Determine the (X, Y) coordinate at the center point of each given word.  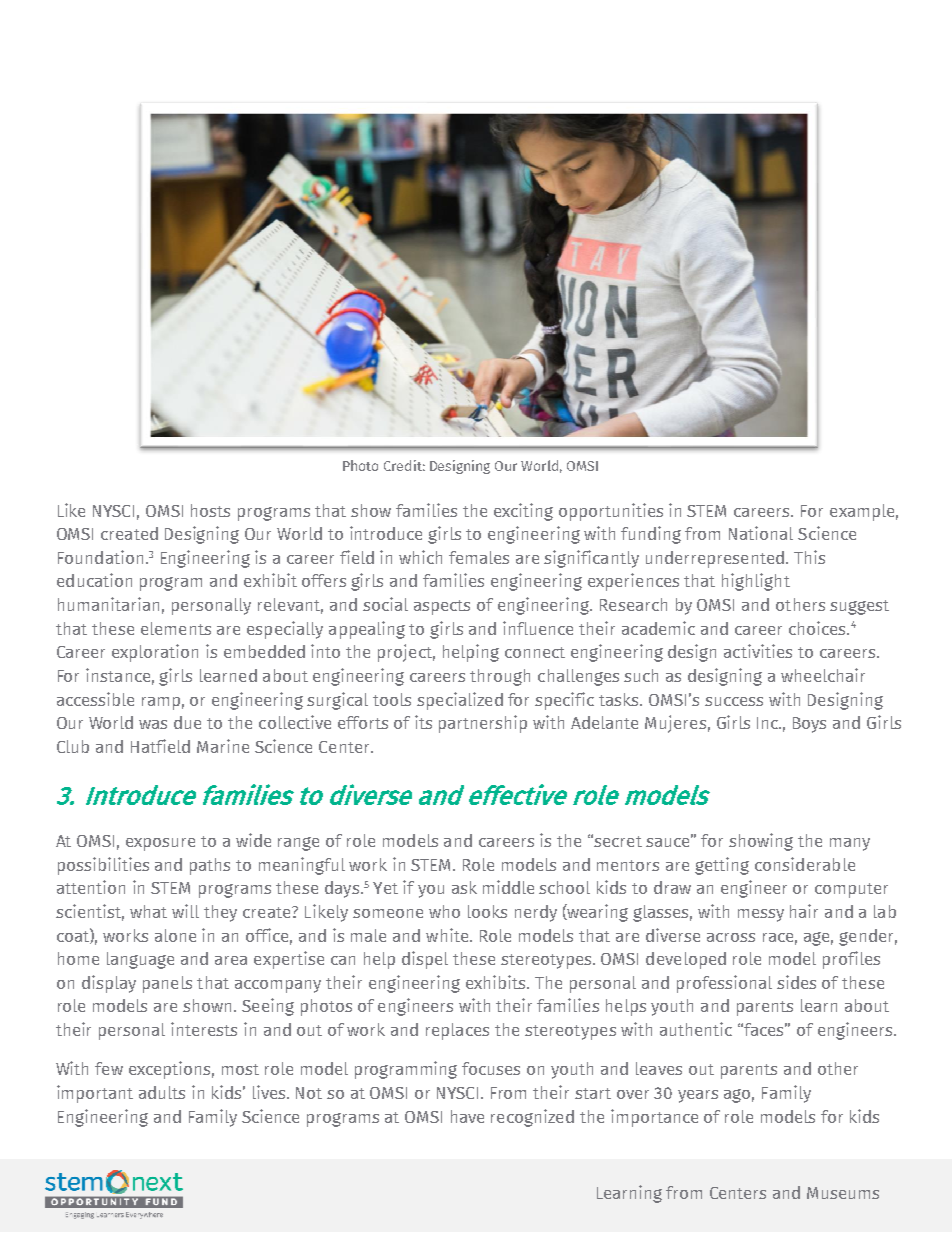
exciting (523, 512)
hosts (210, 510)
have (467, 1116)
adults (162, 1092)
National (761, 533)
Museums (843, 1193)
